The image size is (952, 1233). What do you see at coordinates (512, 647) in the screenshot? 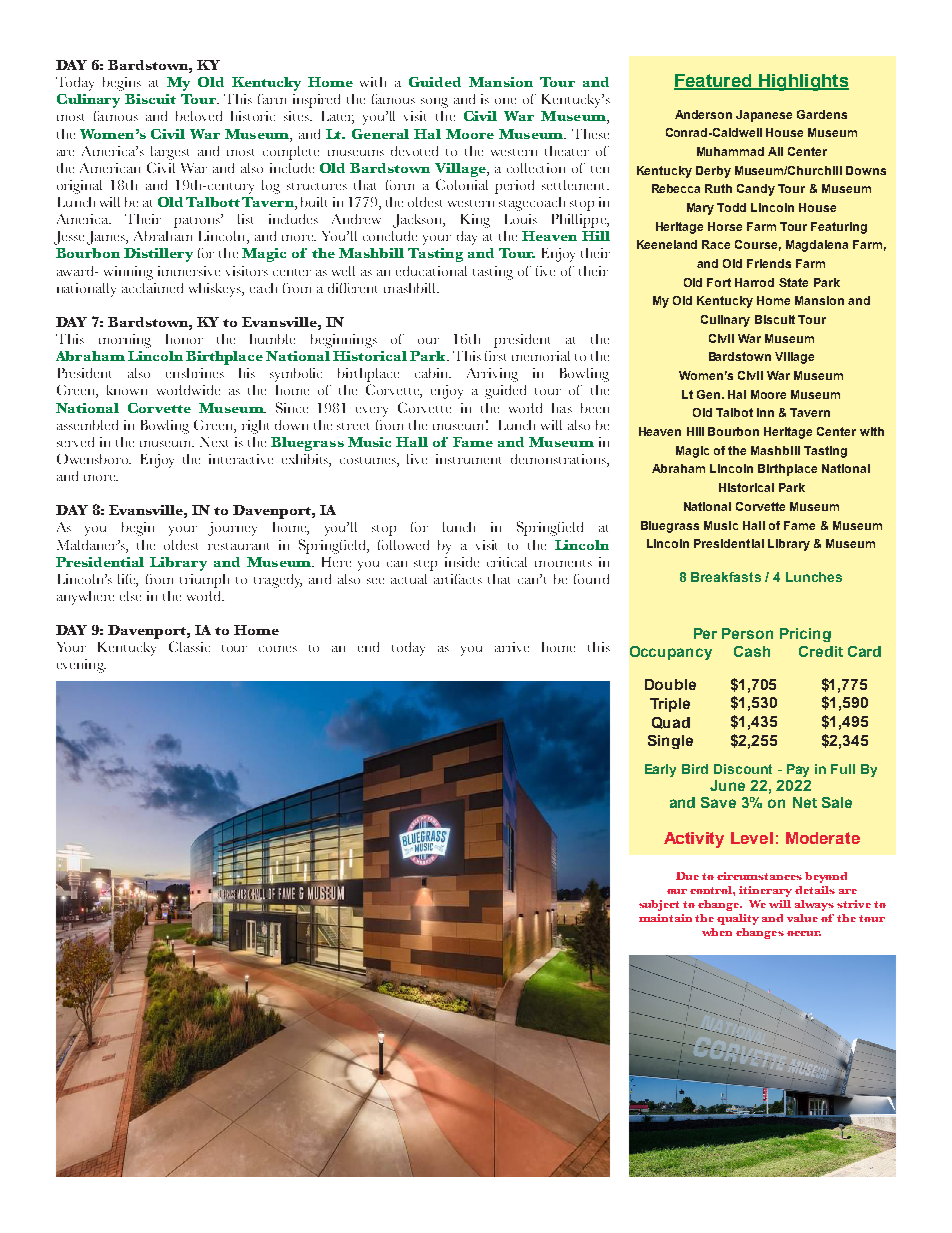
I see `arrive` at bounding box center [512, 647].
